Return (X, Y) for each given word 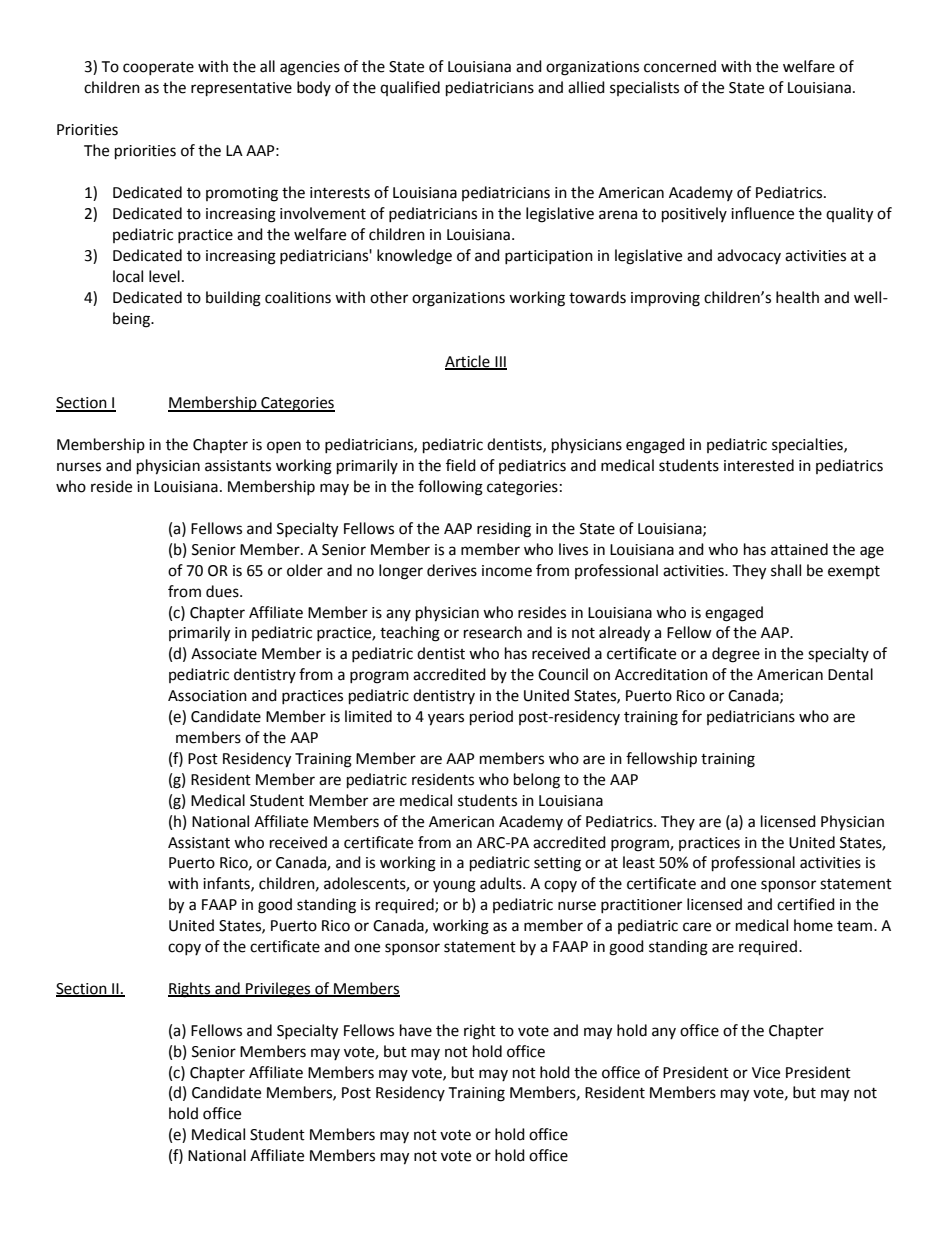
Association (207, 696)
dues (223, 591)
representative (241, 89)
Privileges (278, 990)
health (797, 297)
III (500, 362)
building (233, 299)
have (416, 1030)
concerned (680, 66)
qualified (410, 88)
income (507, 571)
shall (786, 570)
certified (806, 904)
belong (537, 781)
